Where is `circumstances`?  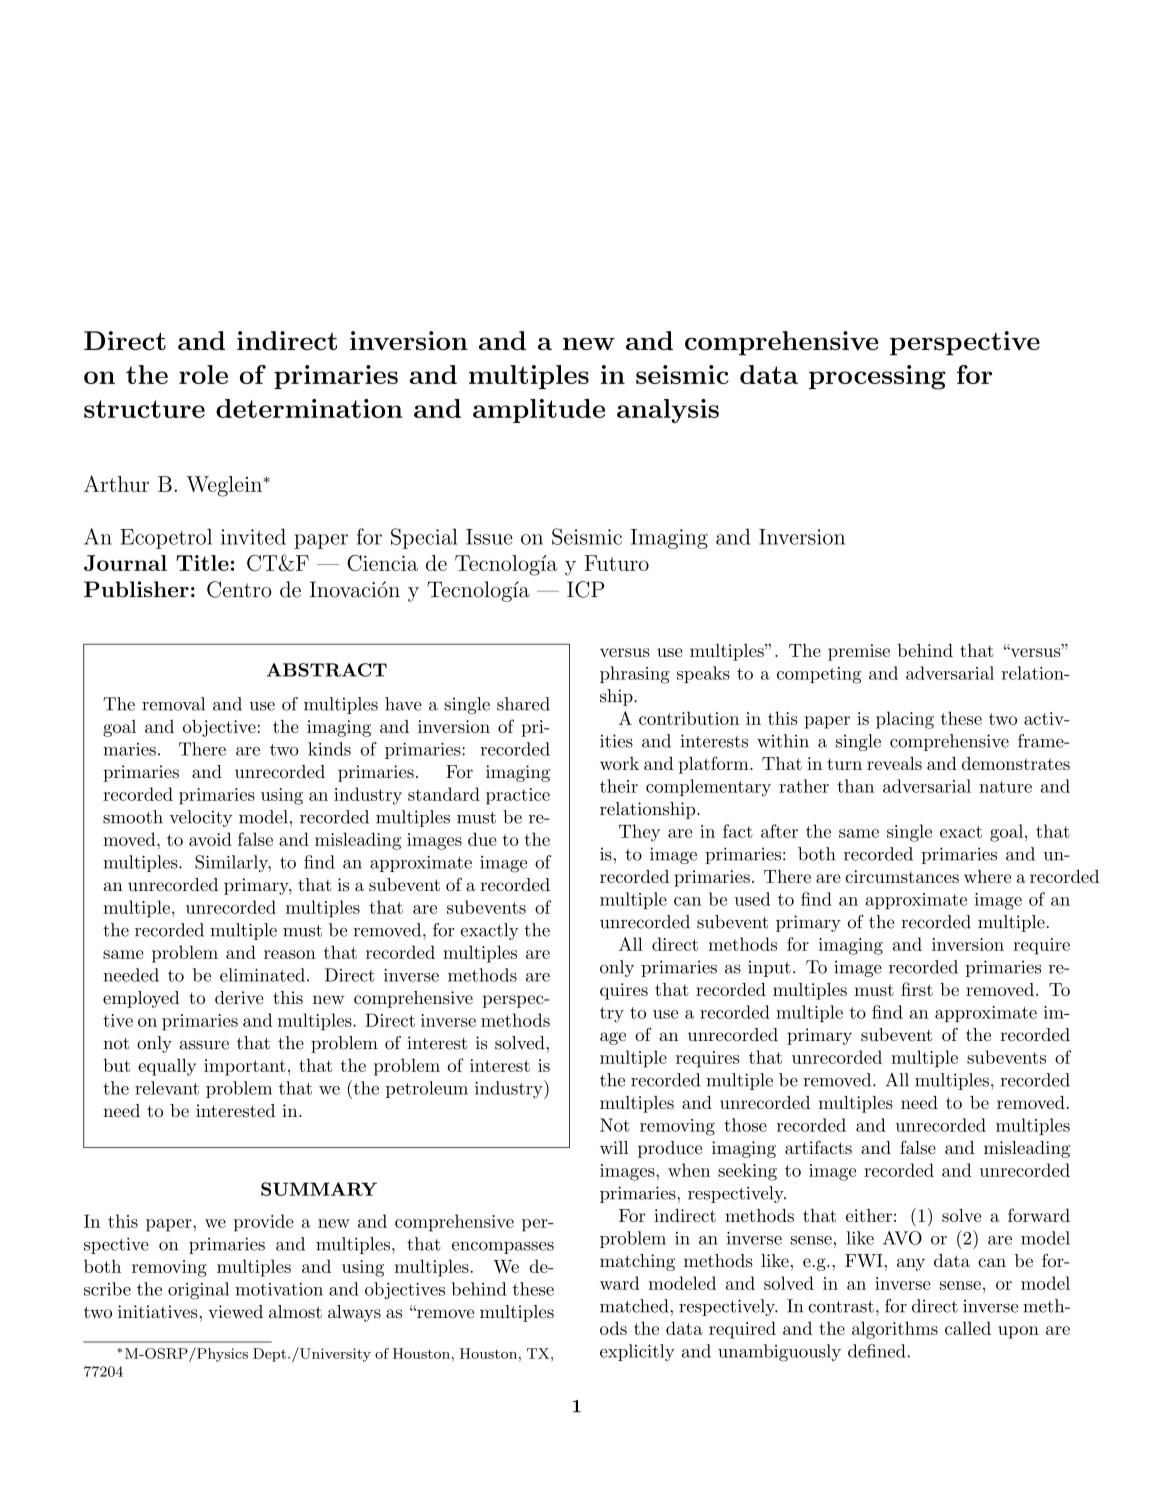 circumstances is located at coordinates (902, 876).
